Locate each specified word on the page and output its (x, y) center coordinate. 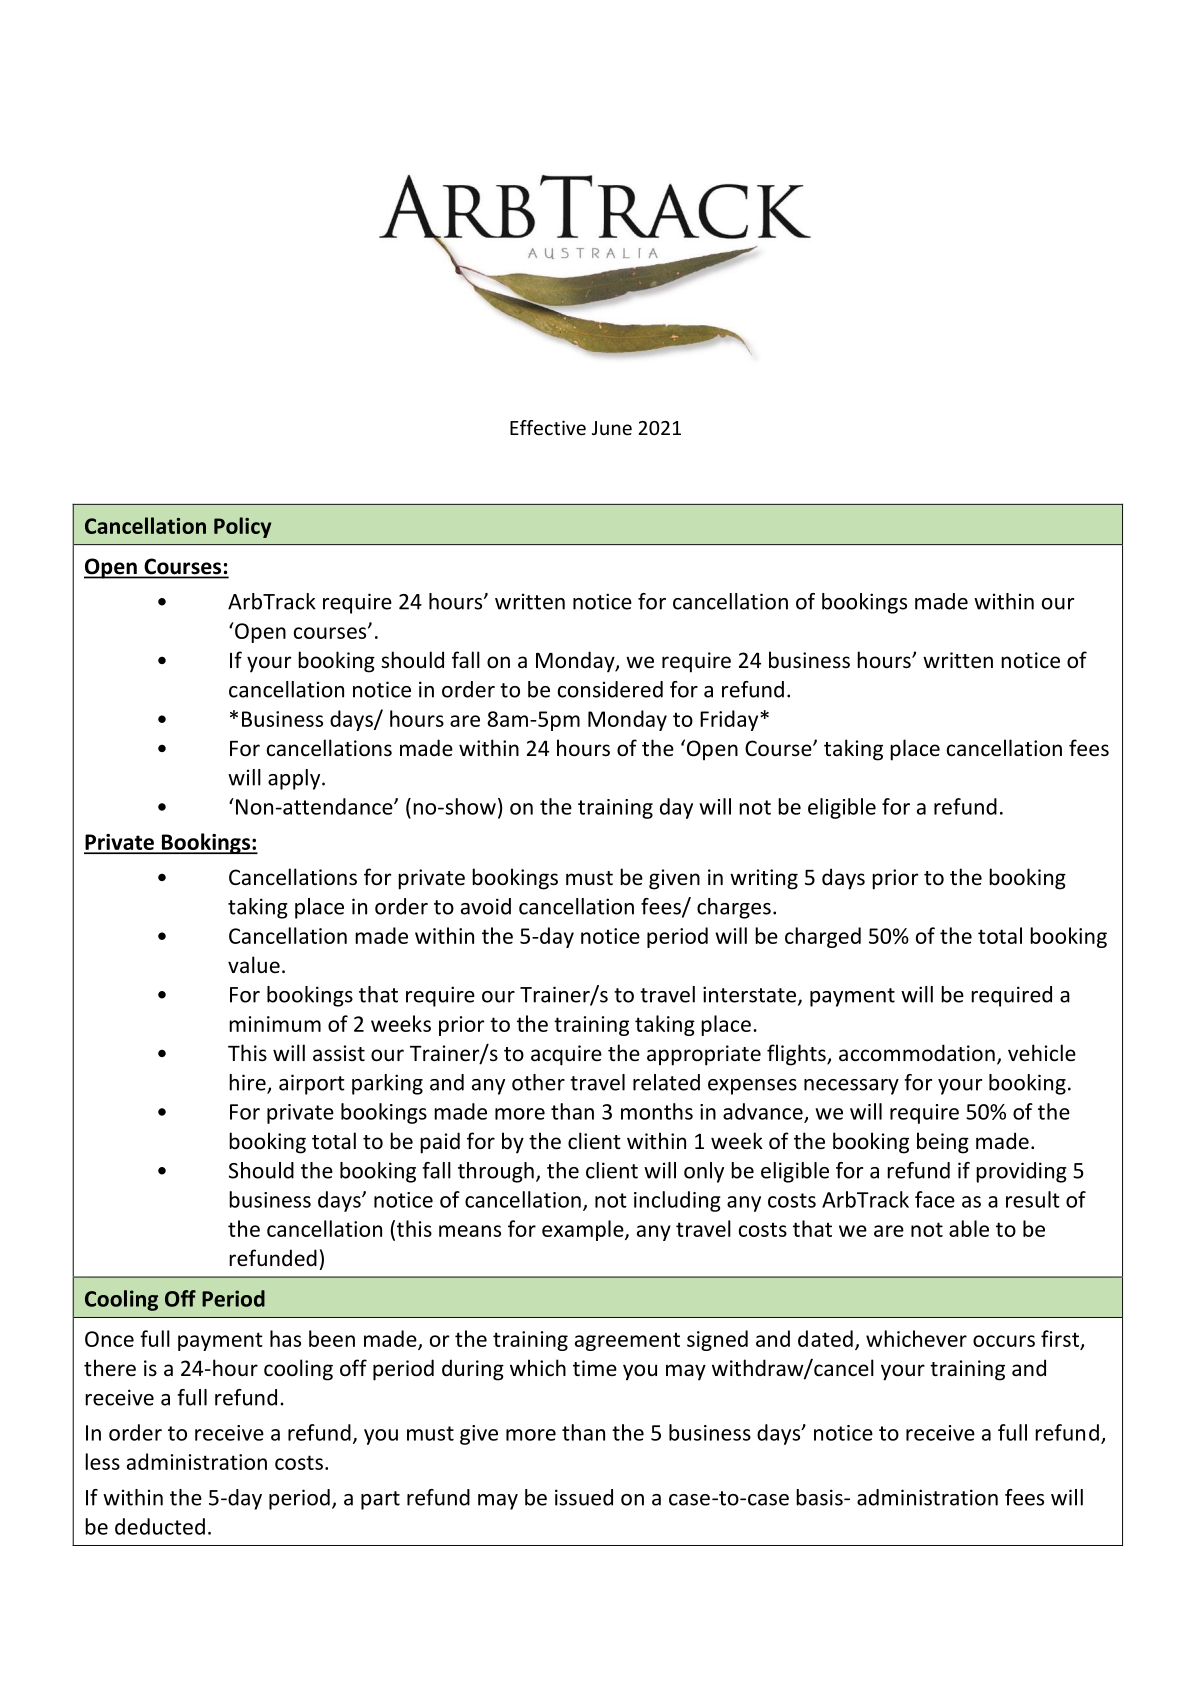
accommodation (917, 1053)
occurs (1004, 1341)
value (254, 965)
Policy (243, 527)
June (612, 428)
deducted (160, 1526)
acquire (566, 1055)
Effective (548, 427)
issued (584, 1497)
